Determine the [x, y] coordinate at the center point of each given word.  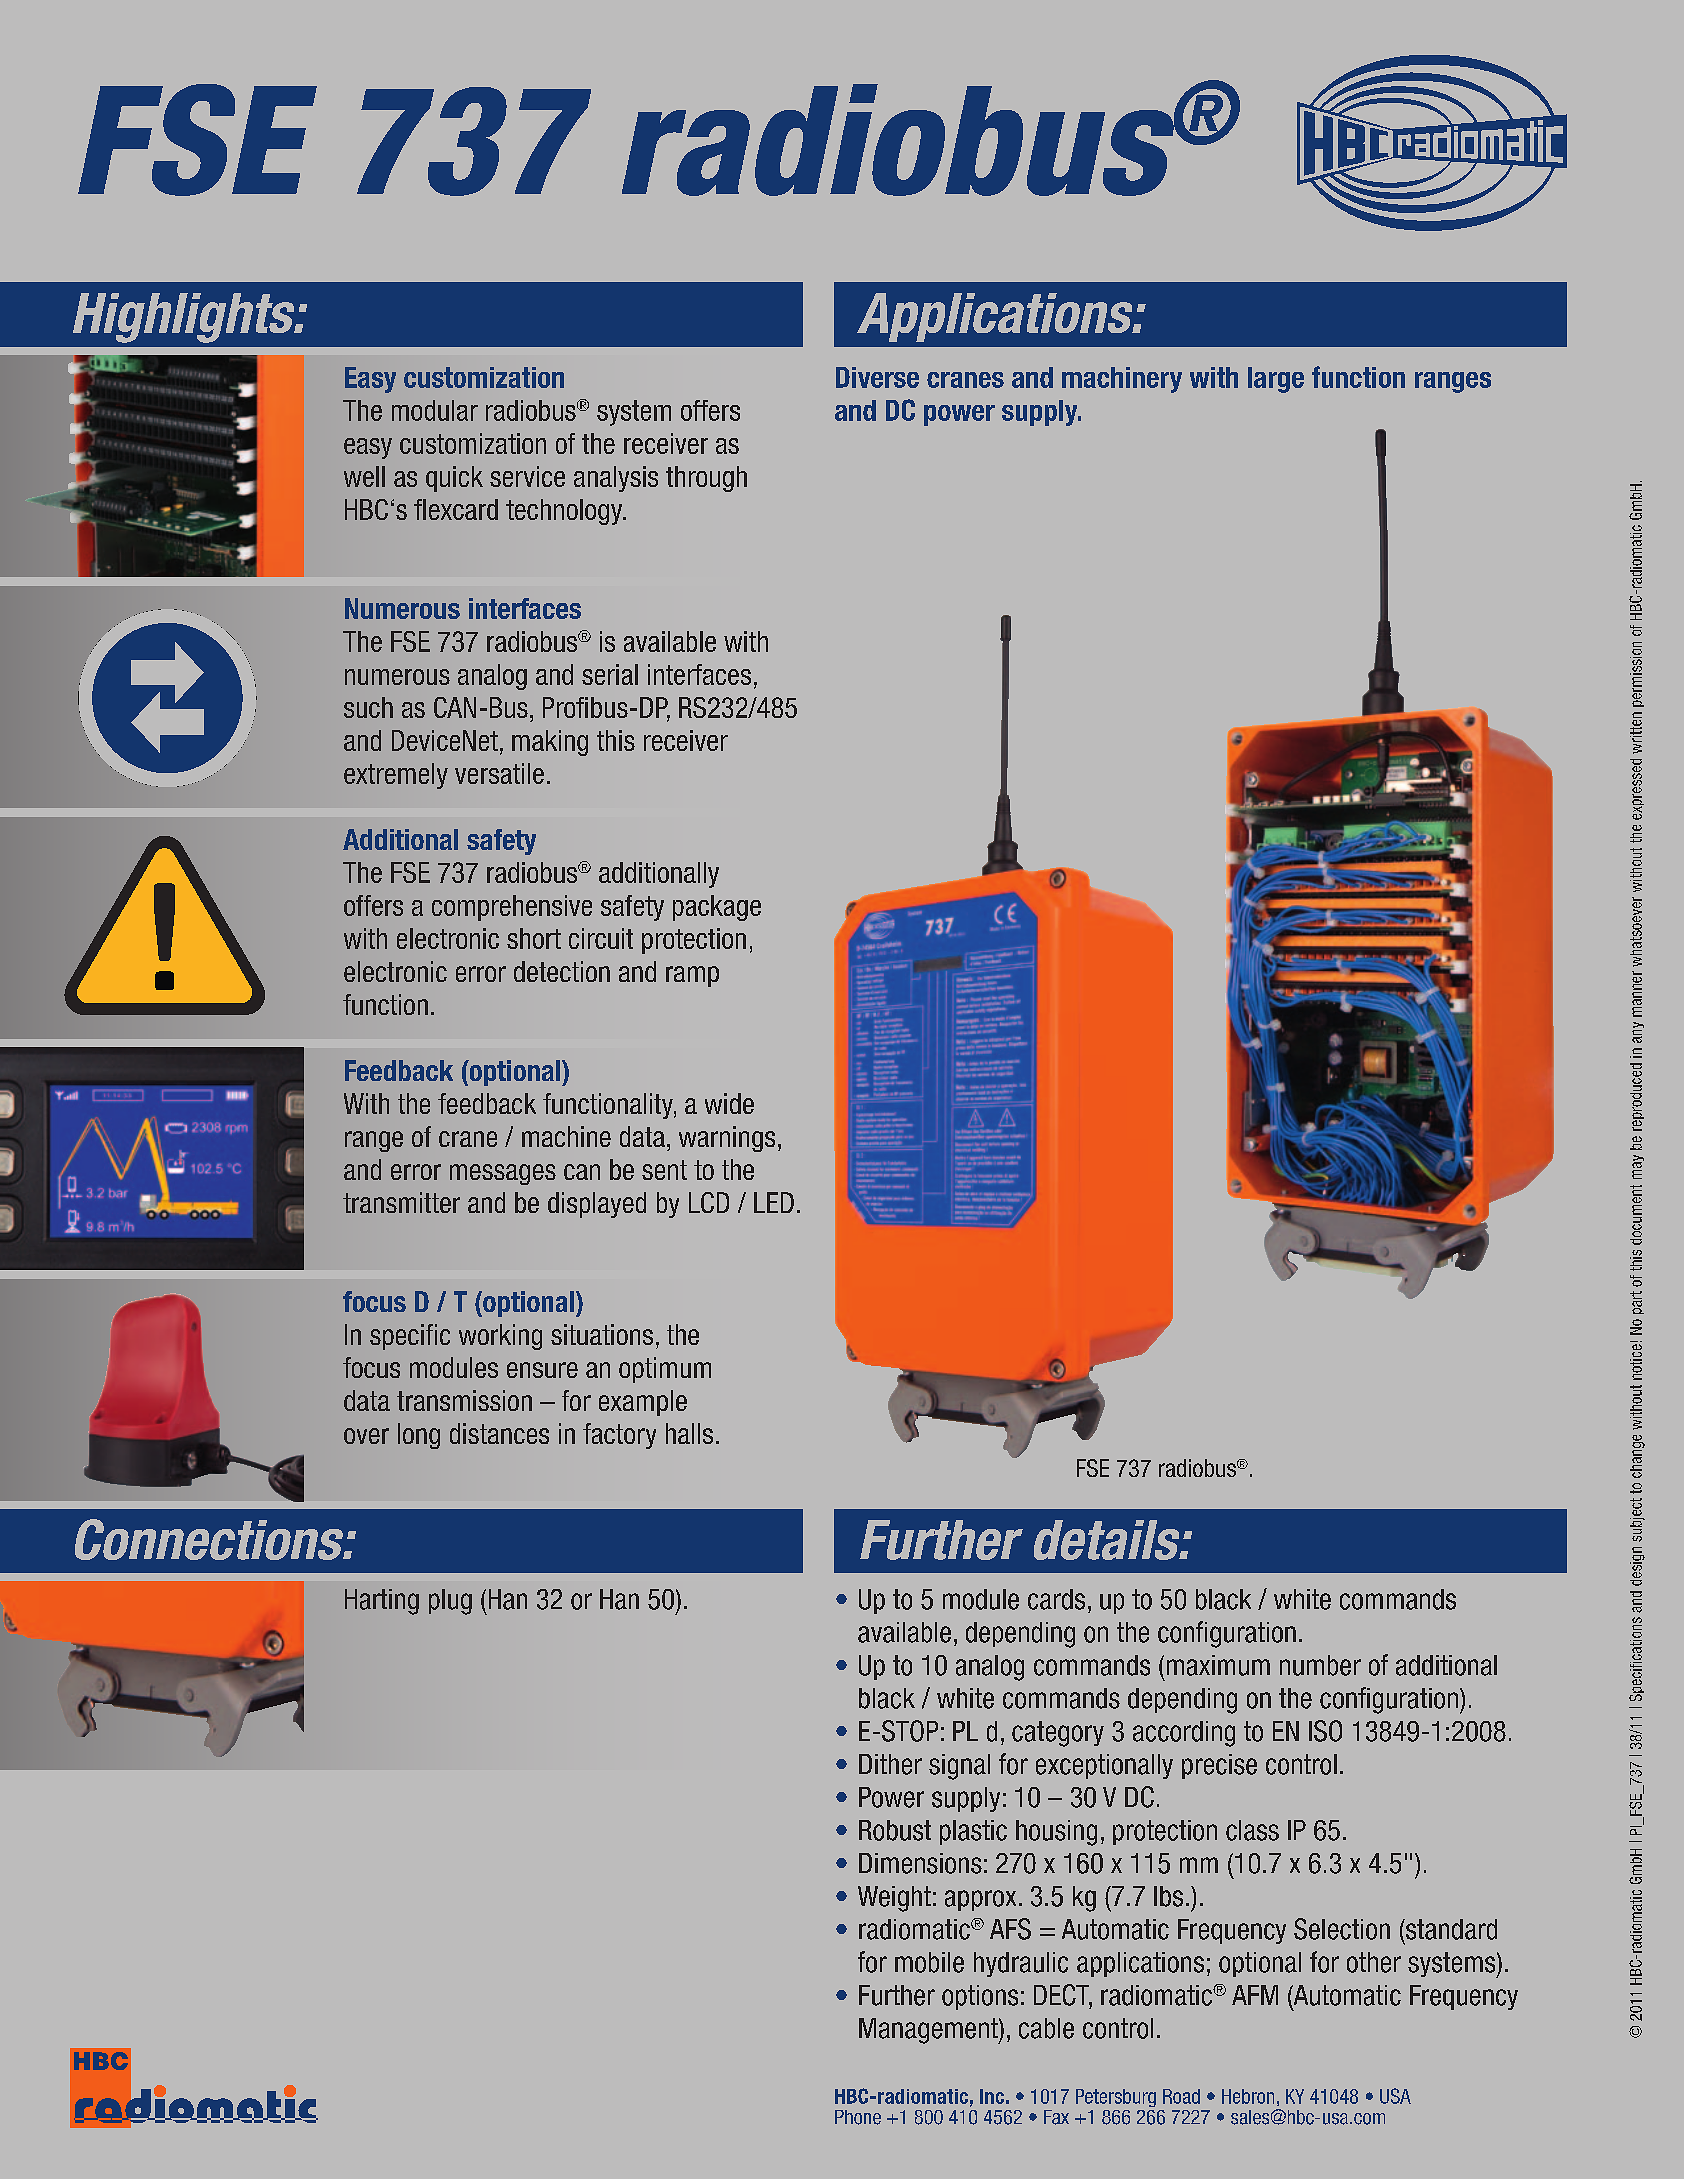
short [534, 938]
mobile [929, 1962]
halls [689, 1433]
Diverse [877, 377]
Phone [858, 2117]
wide [729, 1103]
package [717, 908]
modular [435, 410]
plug [450, 1602]
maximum [1218, 1665]
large [1276, 380]
